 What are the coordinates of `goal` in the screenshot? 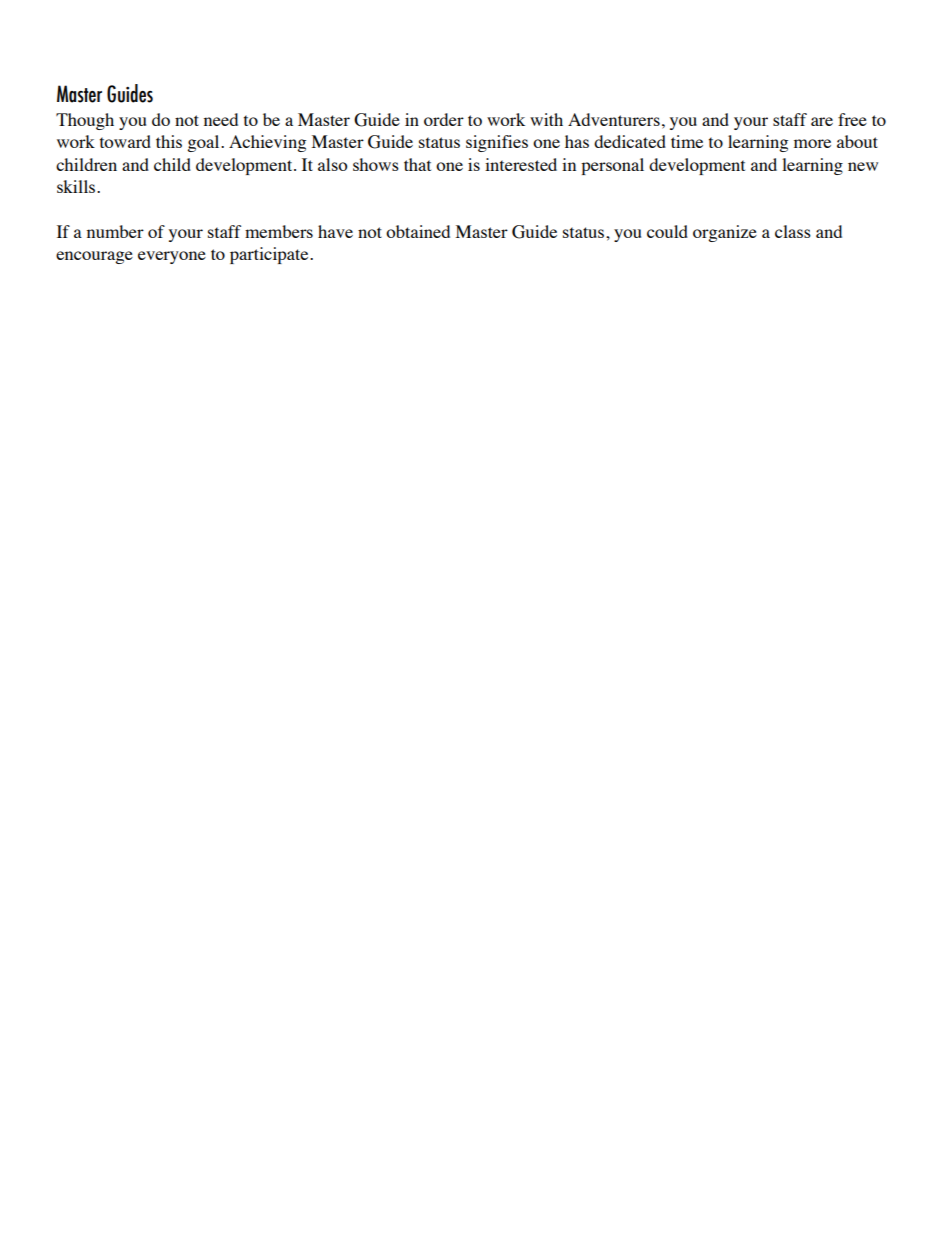 It's located at (204, 143).
